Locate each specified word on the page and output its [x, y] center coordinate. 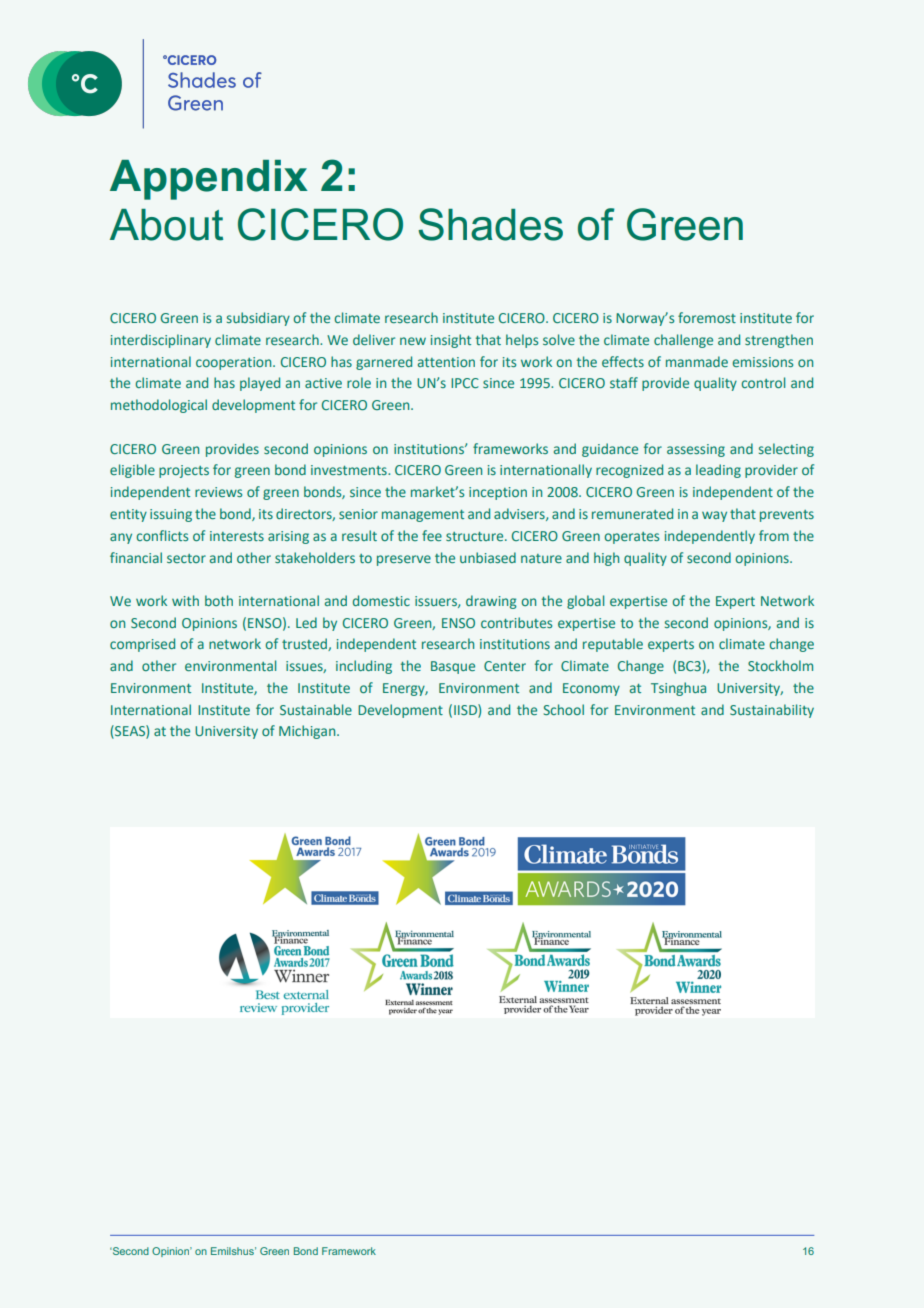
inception [498, 493]
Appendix [209, 180]
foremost [707, 317]
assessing [696, 450]
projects [184, 471]
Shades [490, 224]
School [564, 709]
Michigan [308, 732]
